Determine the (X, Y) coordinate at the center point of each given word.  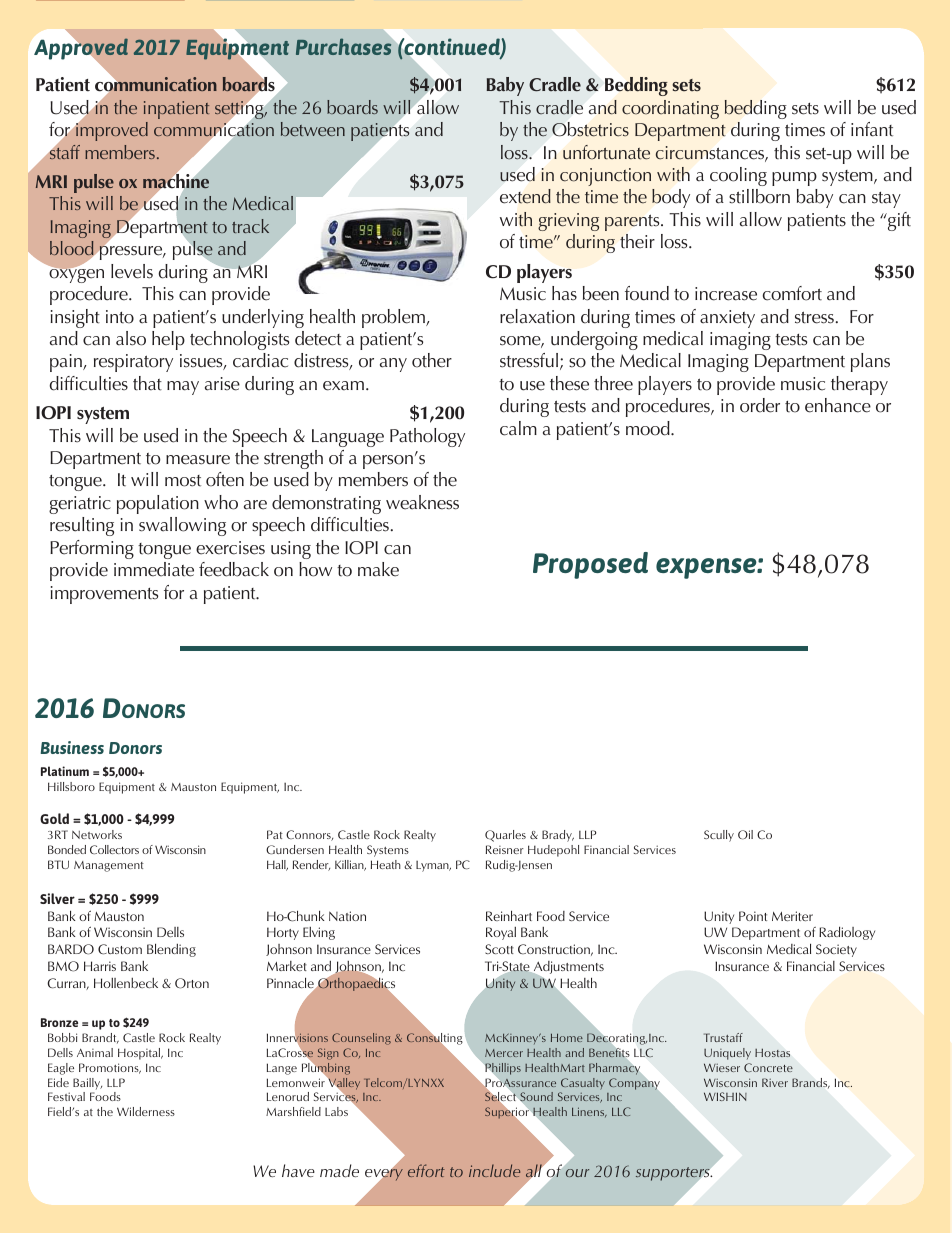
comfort (792, 293)
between (313, 129)
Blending (171, 950)
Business (72, 747)
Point (753, 916)
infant (872, 129)
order (760, 405)
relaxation (537, 316)
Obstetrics (590, 129)
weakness (422, 502)
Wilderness (146, 1111)
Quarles (505, 836)
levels (132, 271)
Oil (745, 835)
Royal (501, 933)
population (158, 504)
